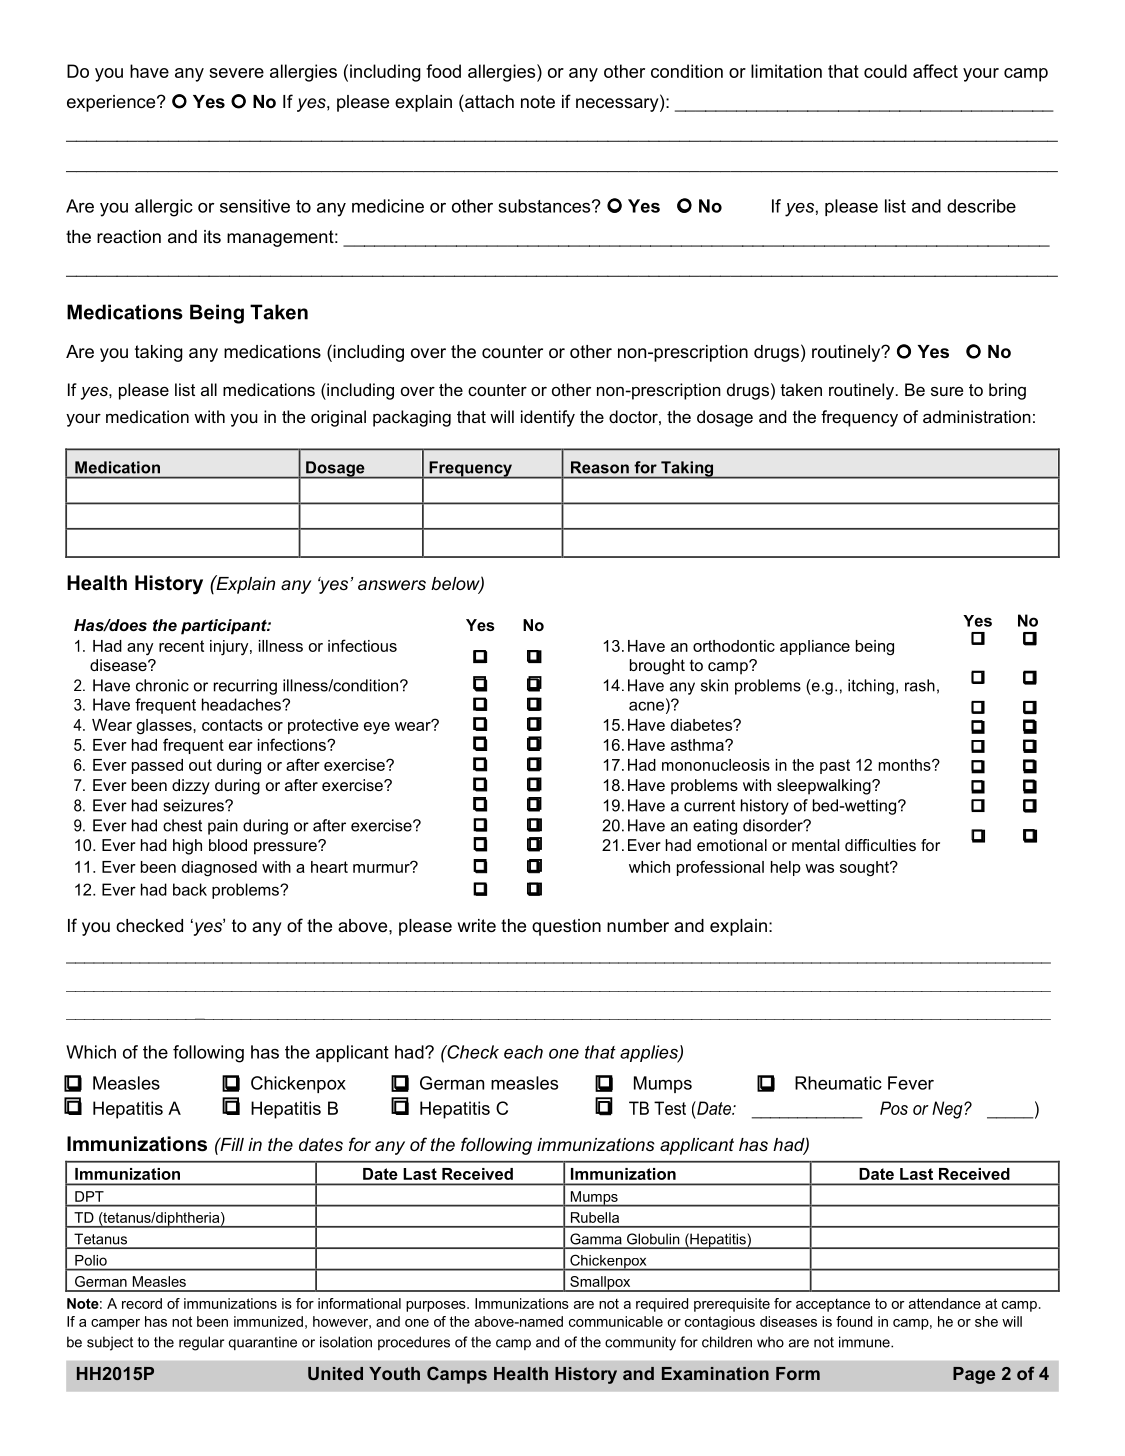 Image resolution: width=1125 pixels, height=1456 pixels. What do you see at coordinates (181, 646) in the screenshot?
I see `recent` at bounding box center [181, 646].
